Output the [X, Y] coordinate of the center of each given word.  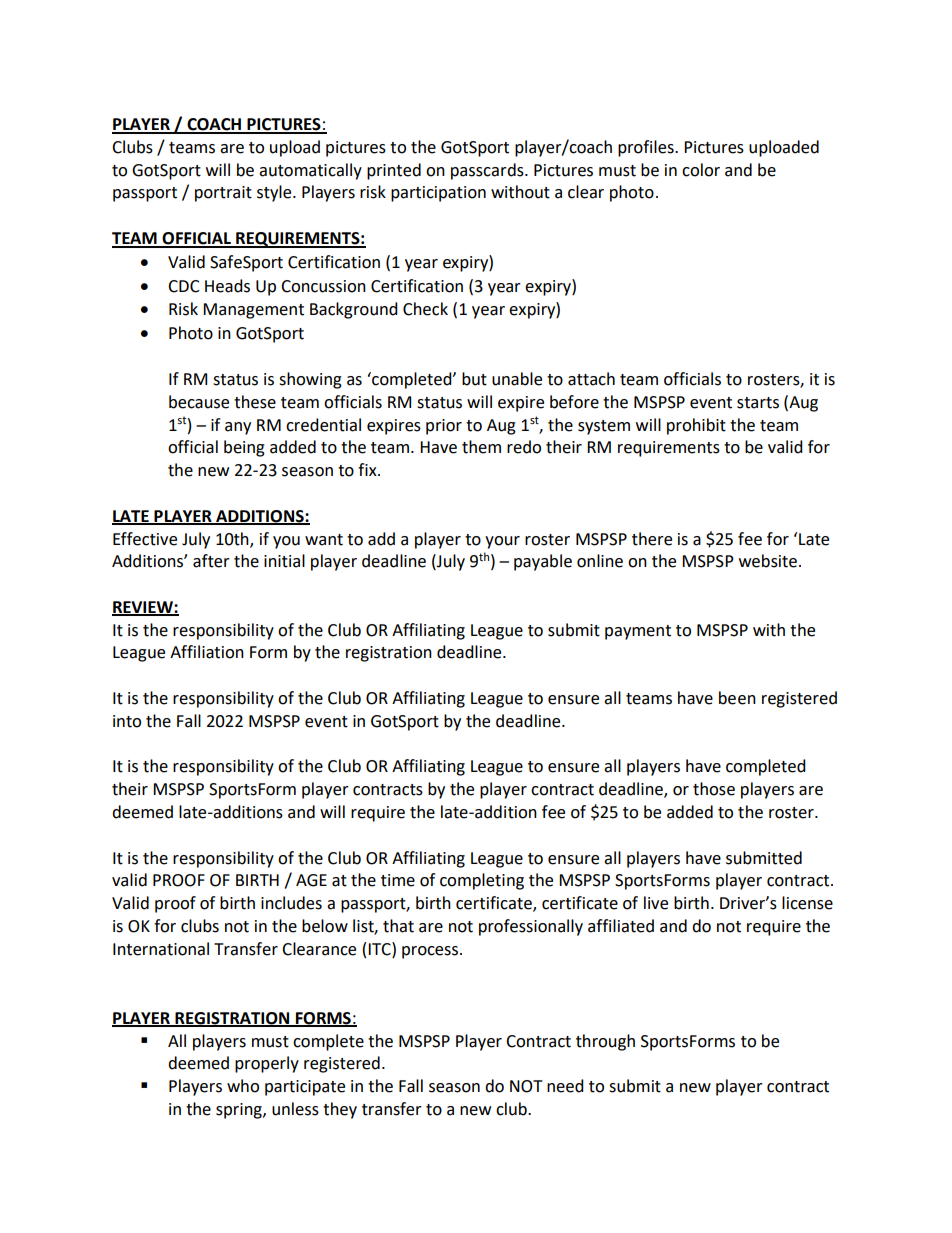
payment [638, 632]
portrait [223, 194]
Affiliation [207, 652]
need [565, 1086]
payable [543, 562]
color [701, 170]
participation [438, 194]
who [243, 1086]
